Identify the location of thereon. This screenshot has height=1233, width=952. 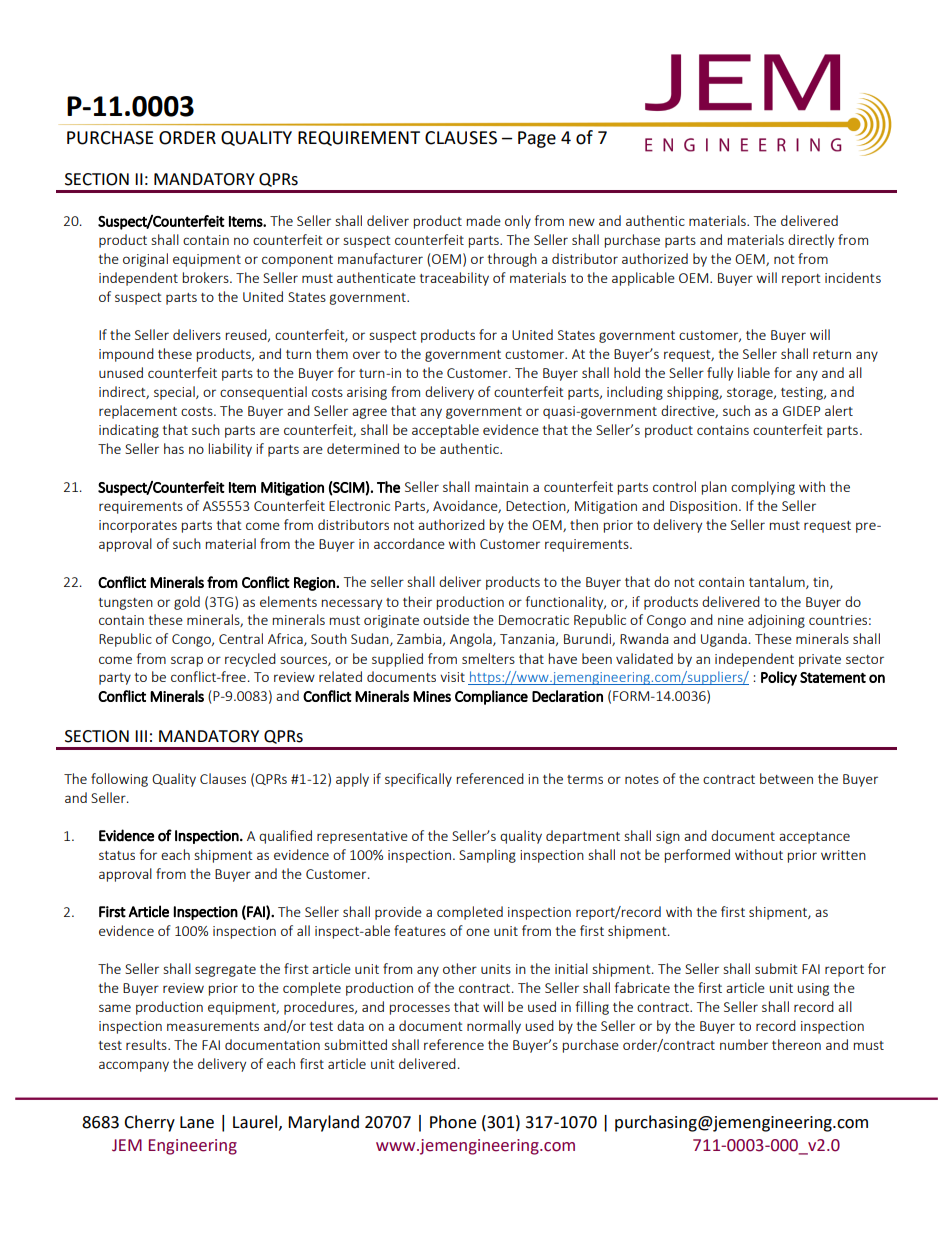
(796, 1044).
